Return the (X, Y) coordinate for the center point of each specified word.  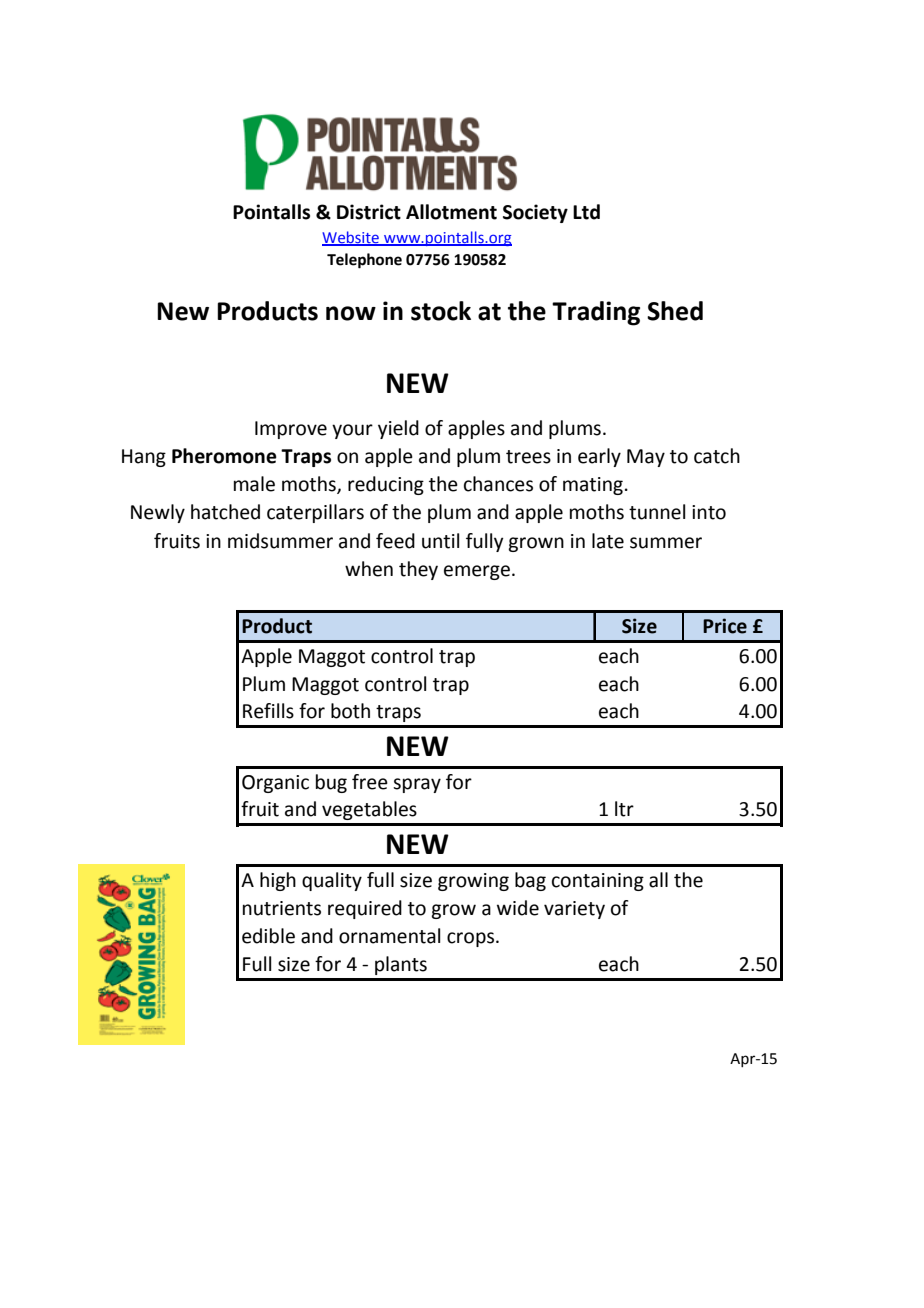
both (350, 711)
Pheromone (224, 456)
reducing (386, 485)
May (646, 458)
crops (470, 939)
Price (725, 626)
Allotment (451, 212)
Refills (268, 711)
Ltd (586, 212)
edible (268, 936)
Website (352, 238)
